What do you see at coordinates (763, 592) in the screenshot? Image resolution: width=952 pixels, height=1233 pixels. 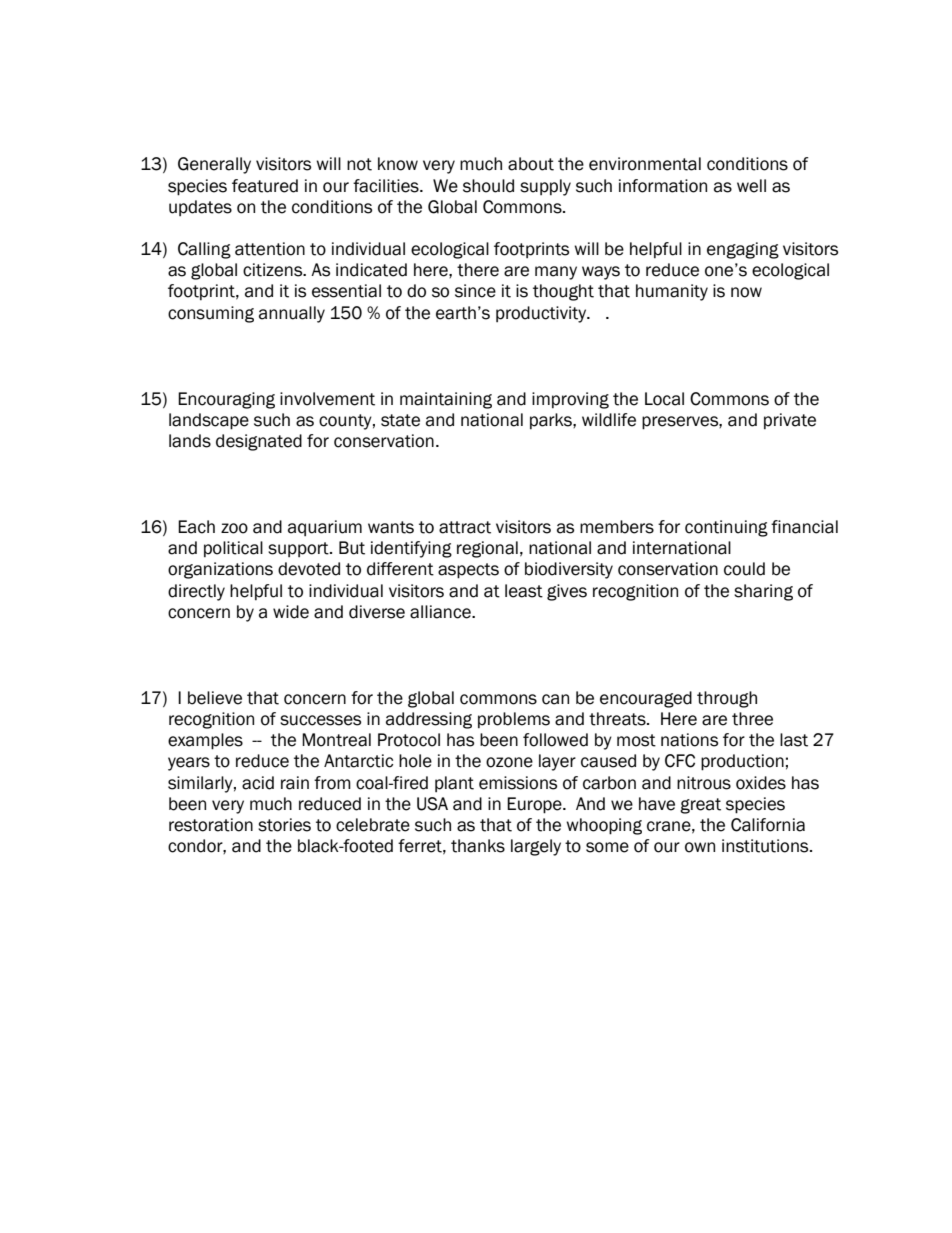 I see `sharing` at bounding box center [763, 592].
